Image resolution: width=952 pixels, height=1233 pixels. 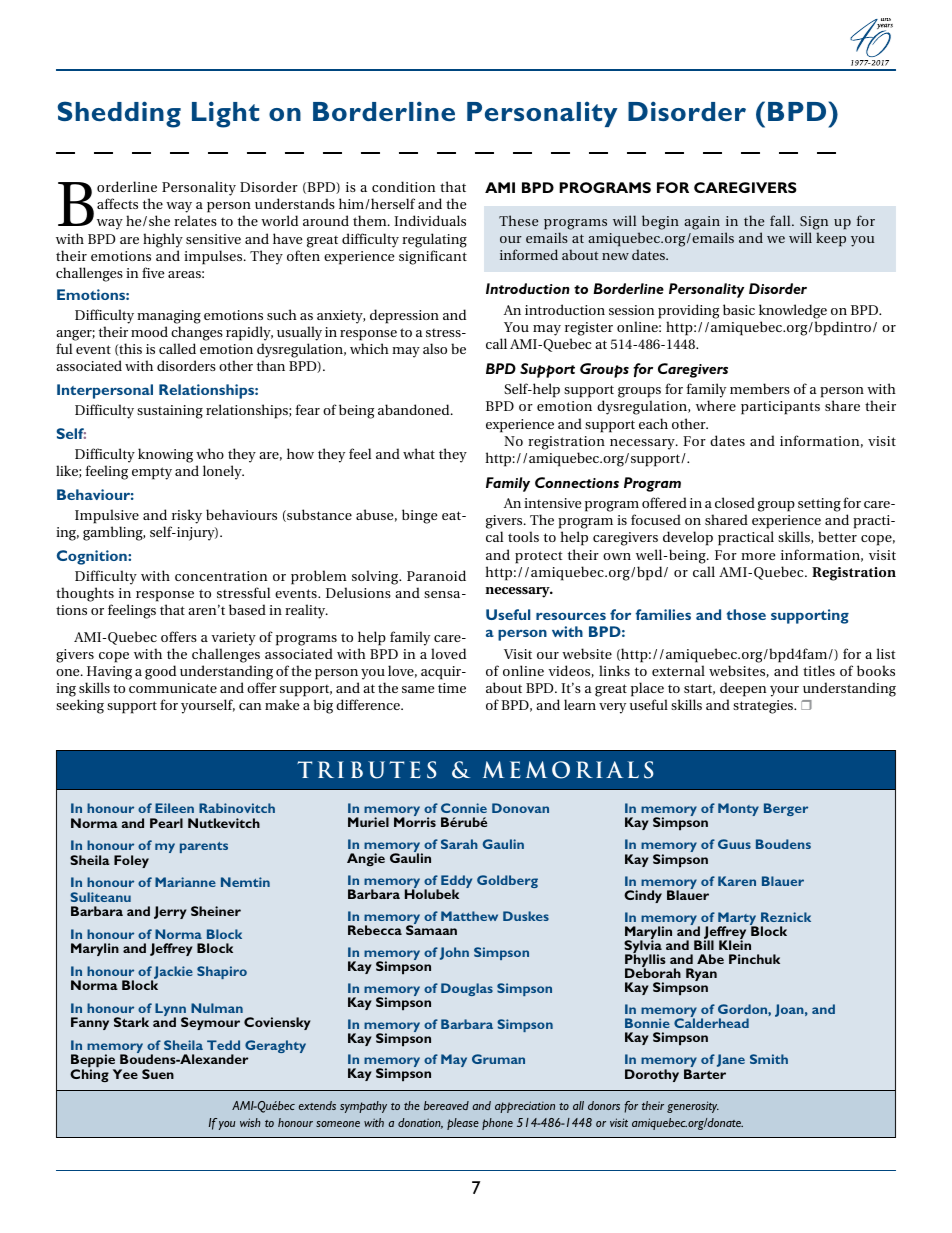 I want to click on sustaining, so click(x=170, y=412).
